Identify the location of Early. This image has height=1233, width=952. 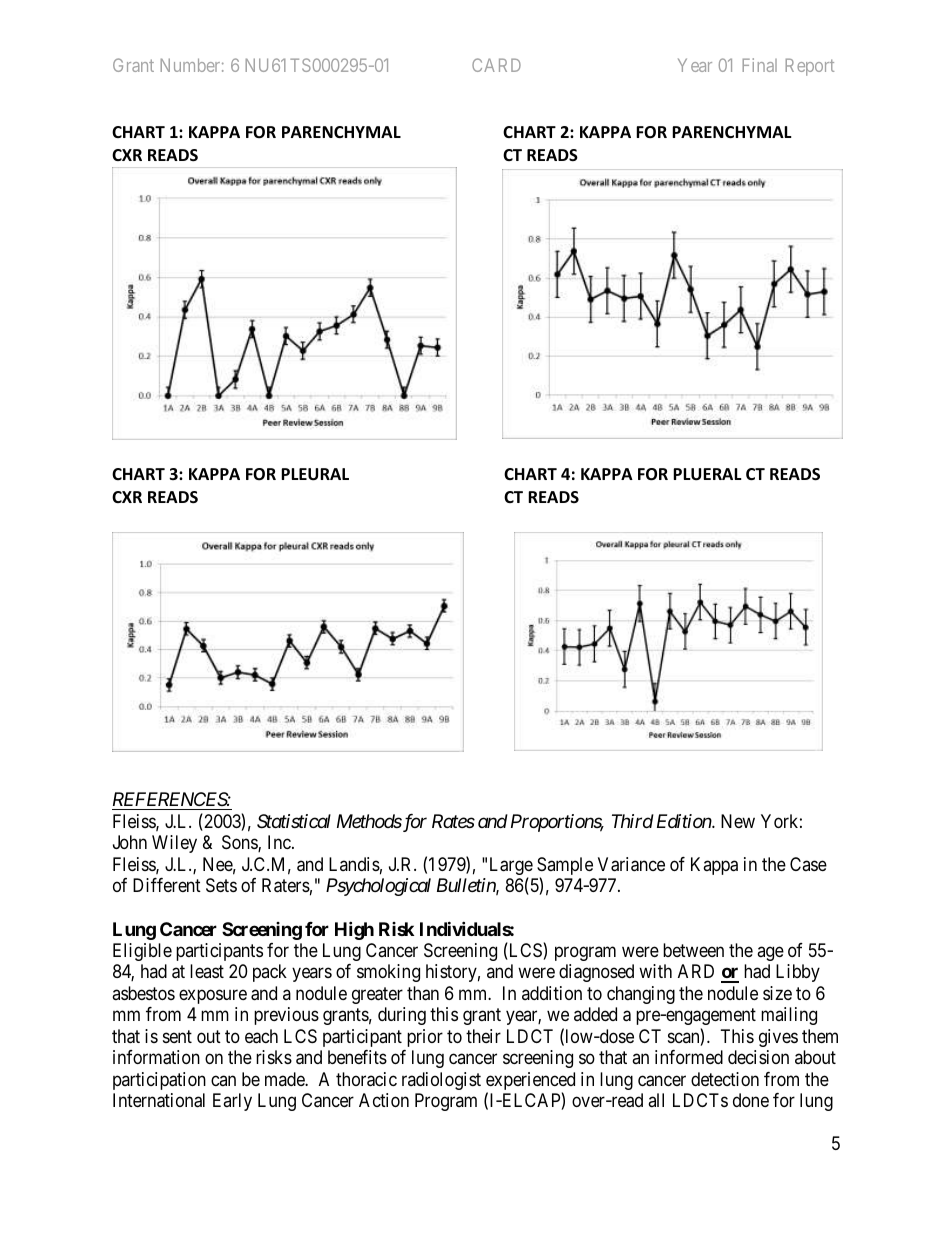
(232, 1102).
